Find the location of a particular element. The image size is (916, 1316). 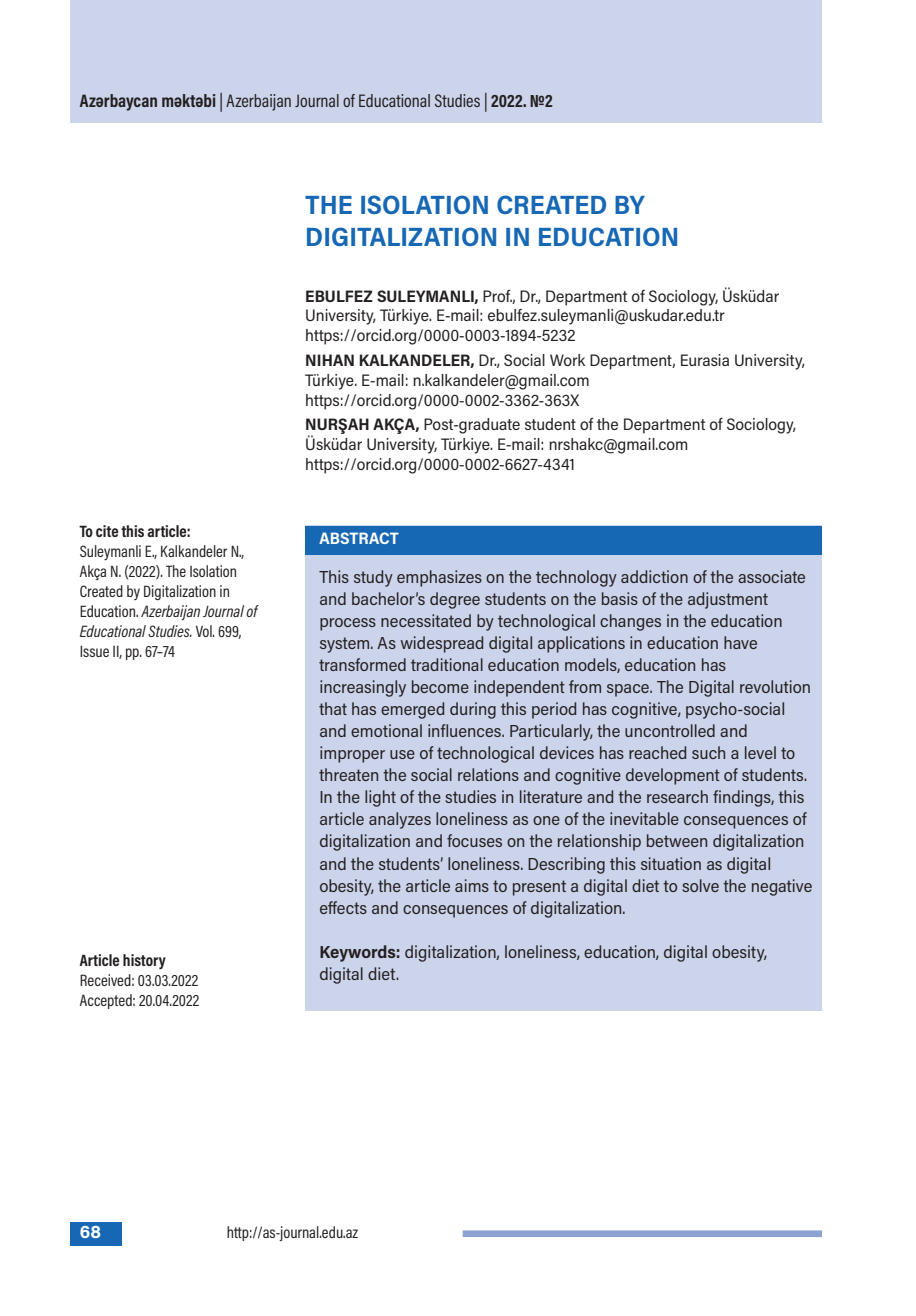

associate is located at coordinates (771, 576).
